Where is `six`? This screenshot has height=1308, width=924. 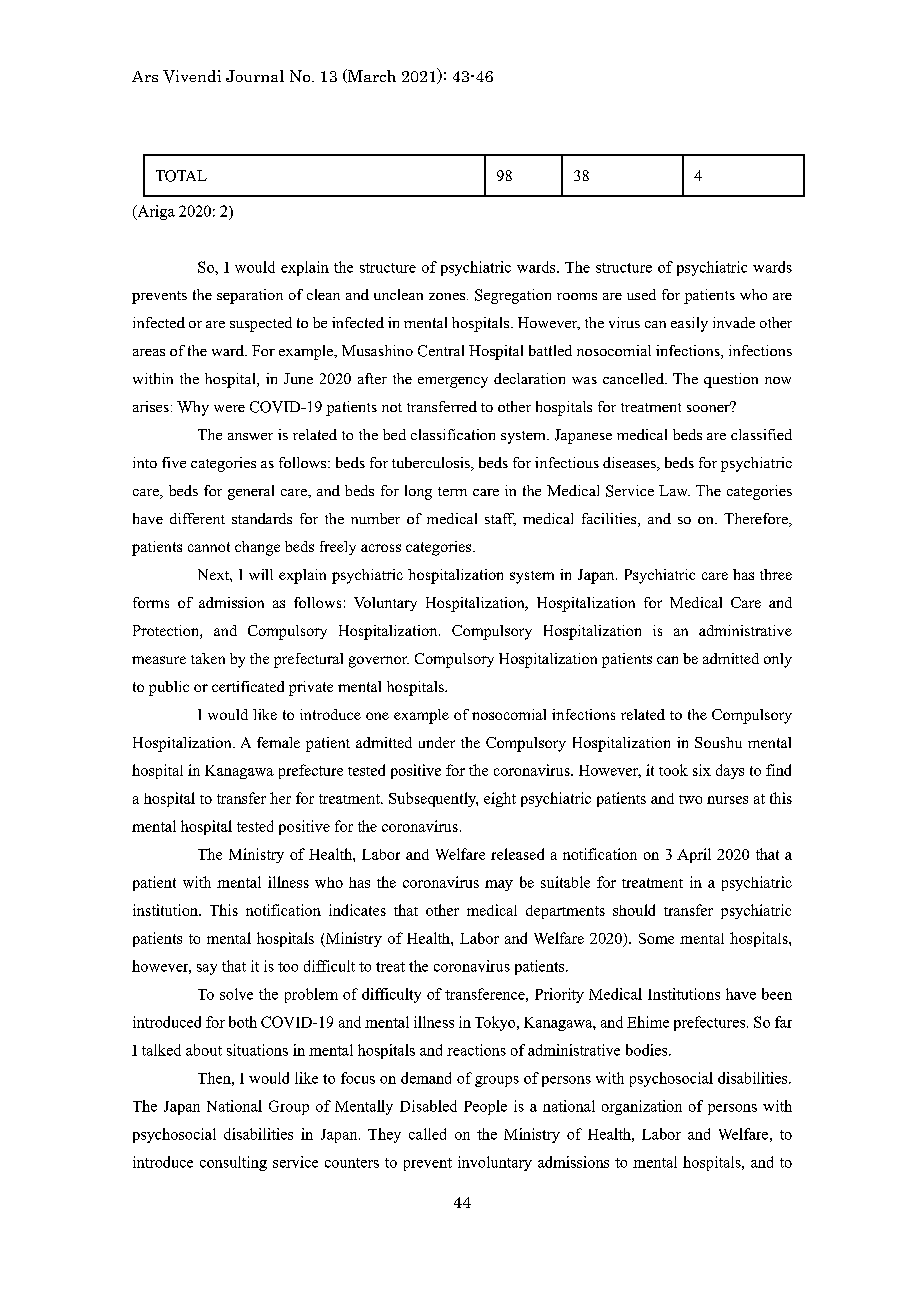 six is located at coordinates (702, 770).
